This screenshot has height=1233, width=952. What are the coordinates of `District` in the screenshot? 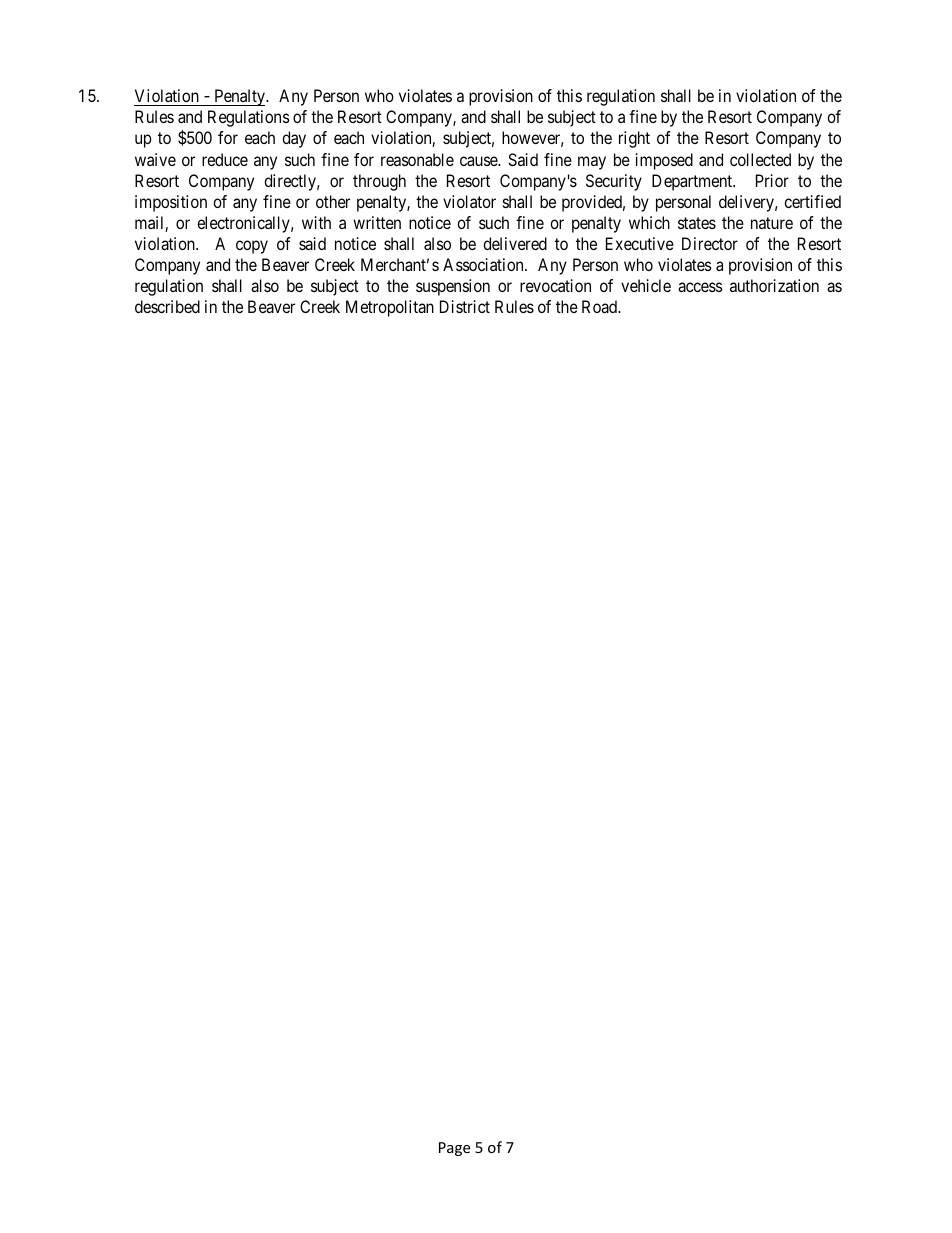 It's located at (465, 306).
